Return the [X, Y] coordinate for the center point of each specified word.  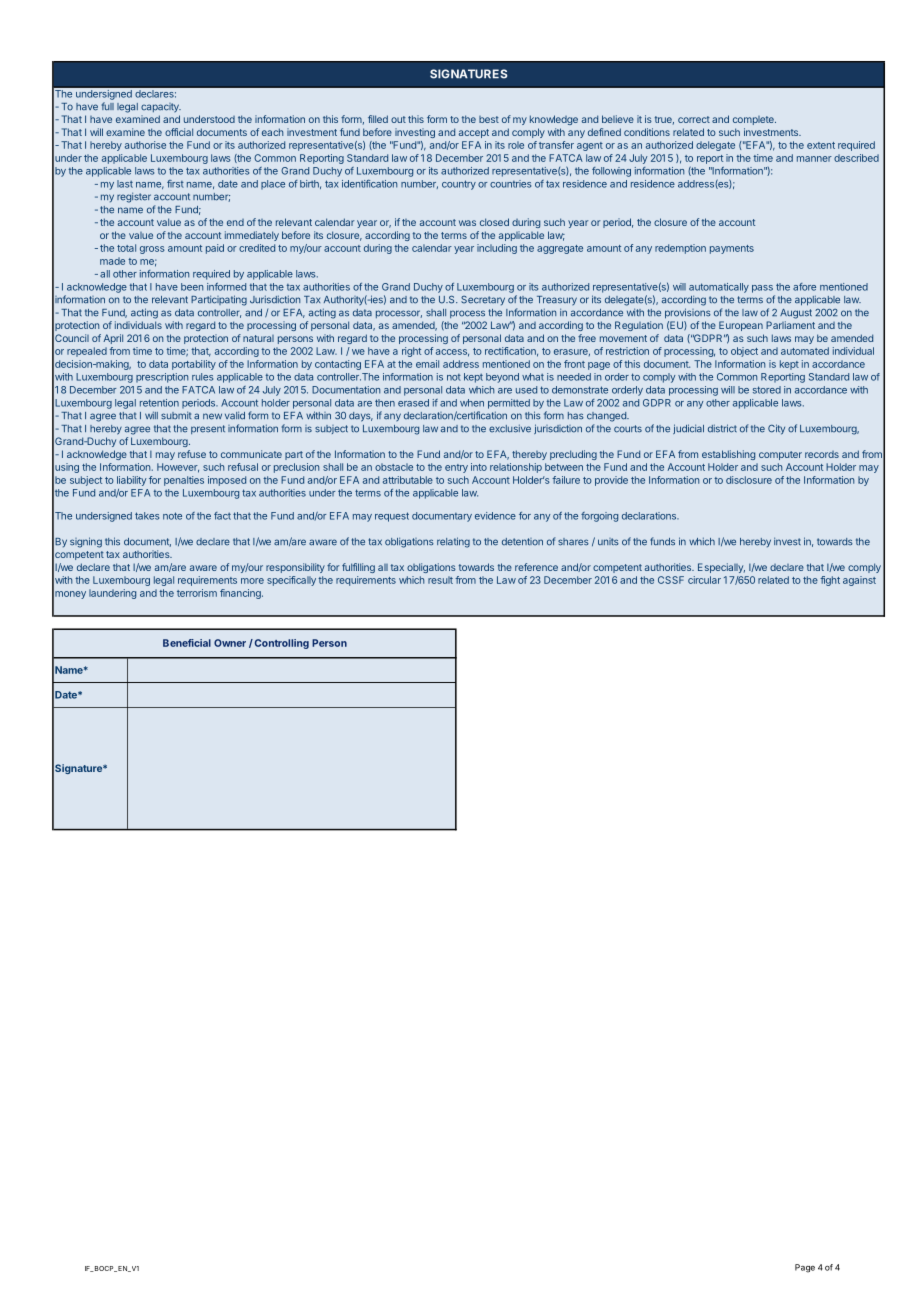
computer [780, 455]
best [489, 119]
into [479, 467]
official [179, 132]
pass [762, 289]
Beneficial [187, 643]
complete [754, 120]
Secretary [483, 300]
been [192, 287]
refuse [192, 454]
